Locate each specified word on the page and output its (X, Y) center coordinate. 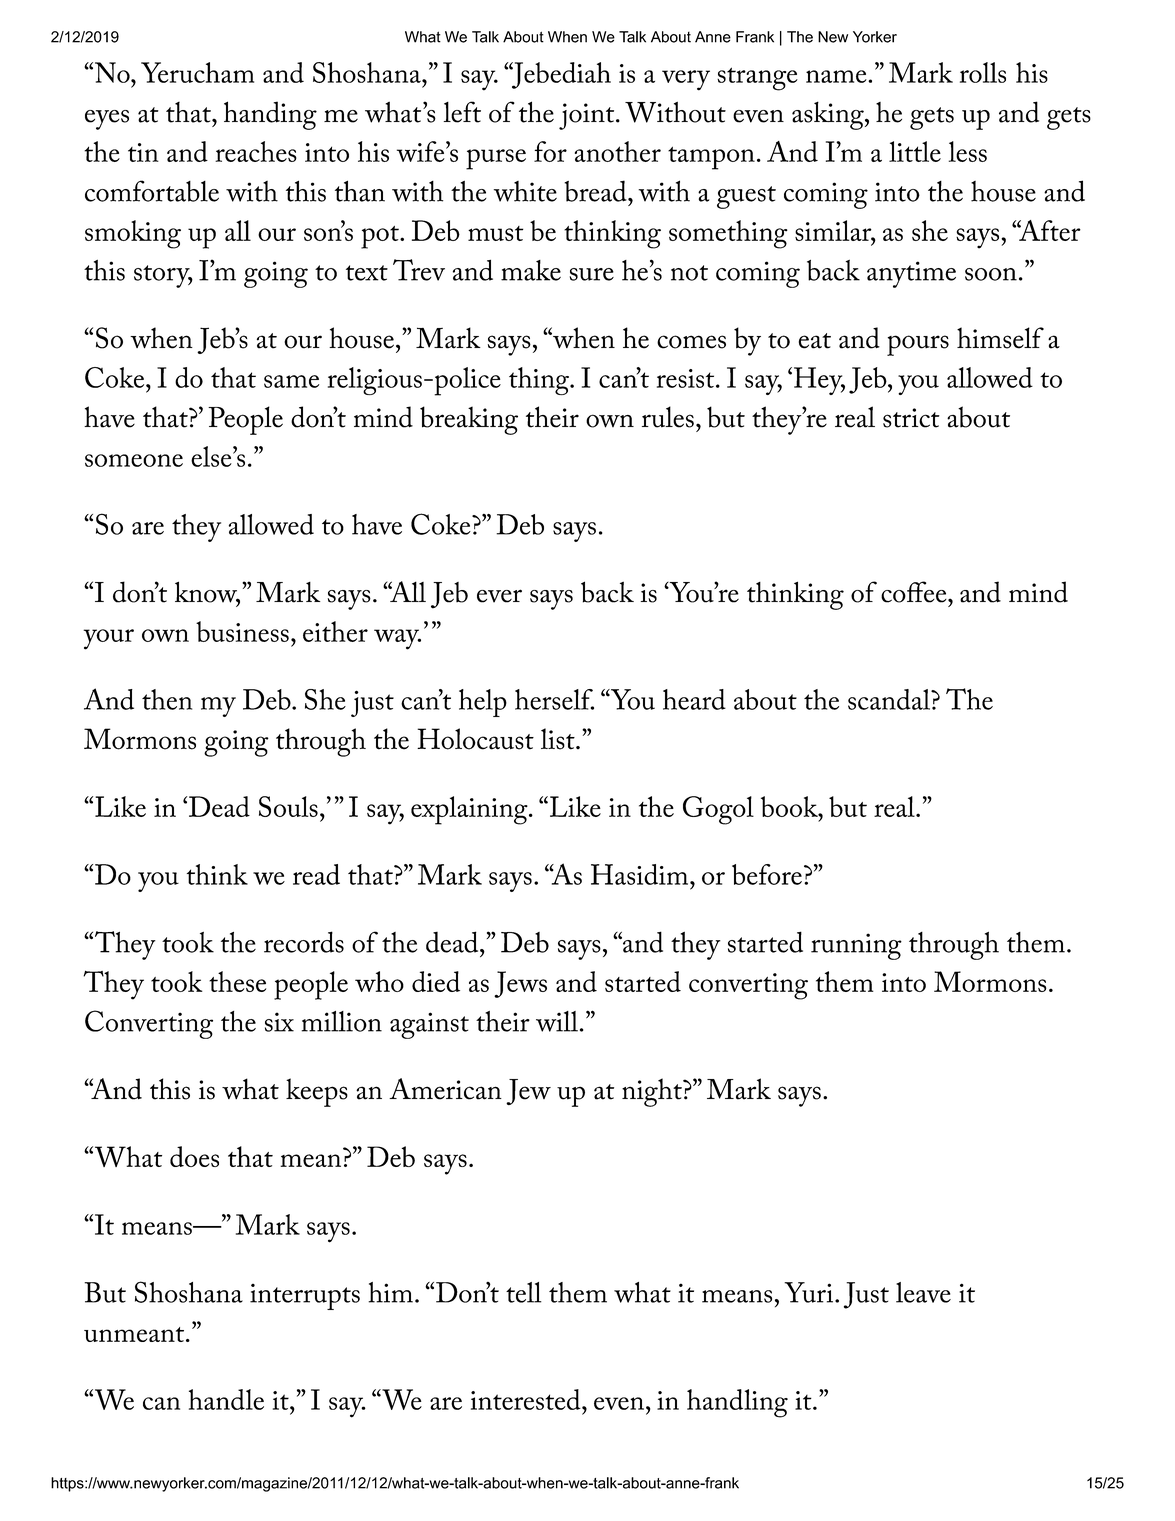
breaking (469, 420)
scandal (890, 699)
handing (270, 115)
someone (134, 460)
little (915, 151)
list (559, 739)
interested (527, 1399)
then (167, 699)
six (279, 1022)
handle (226, 1399)
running (856, 946)
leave (923, 1292)
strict (911, 418)
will (557, 1021)
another (618, 151)
